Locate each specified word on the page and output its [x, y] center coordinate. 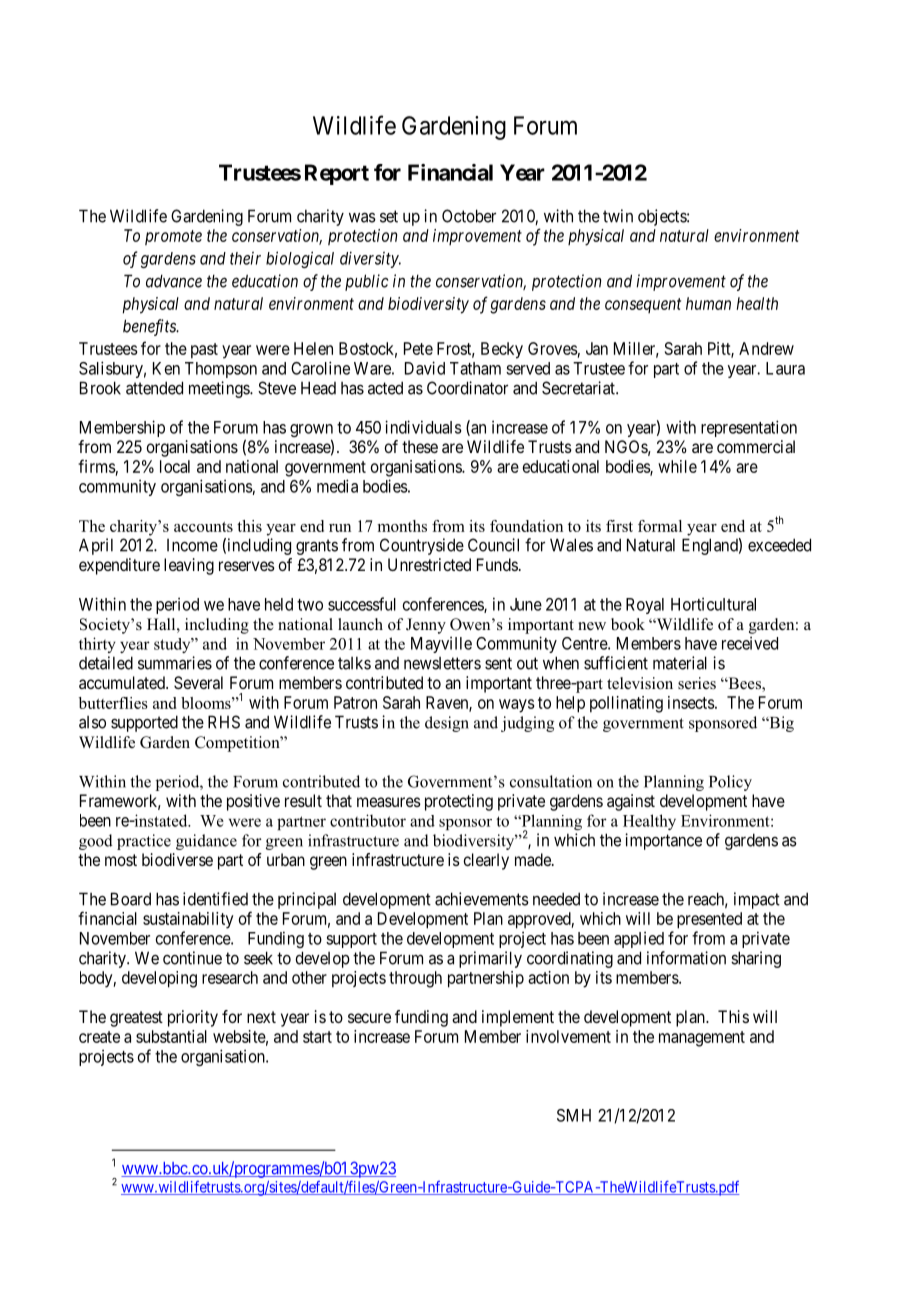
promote [173, 237]
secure [369, 1018]
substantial [171, 1036]
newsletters [442, 663]
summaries [175, 663]
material [680, 663]
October [469, 216]
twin [618, 216]
